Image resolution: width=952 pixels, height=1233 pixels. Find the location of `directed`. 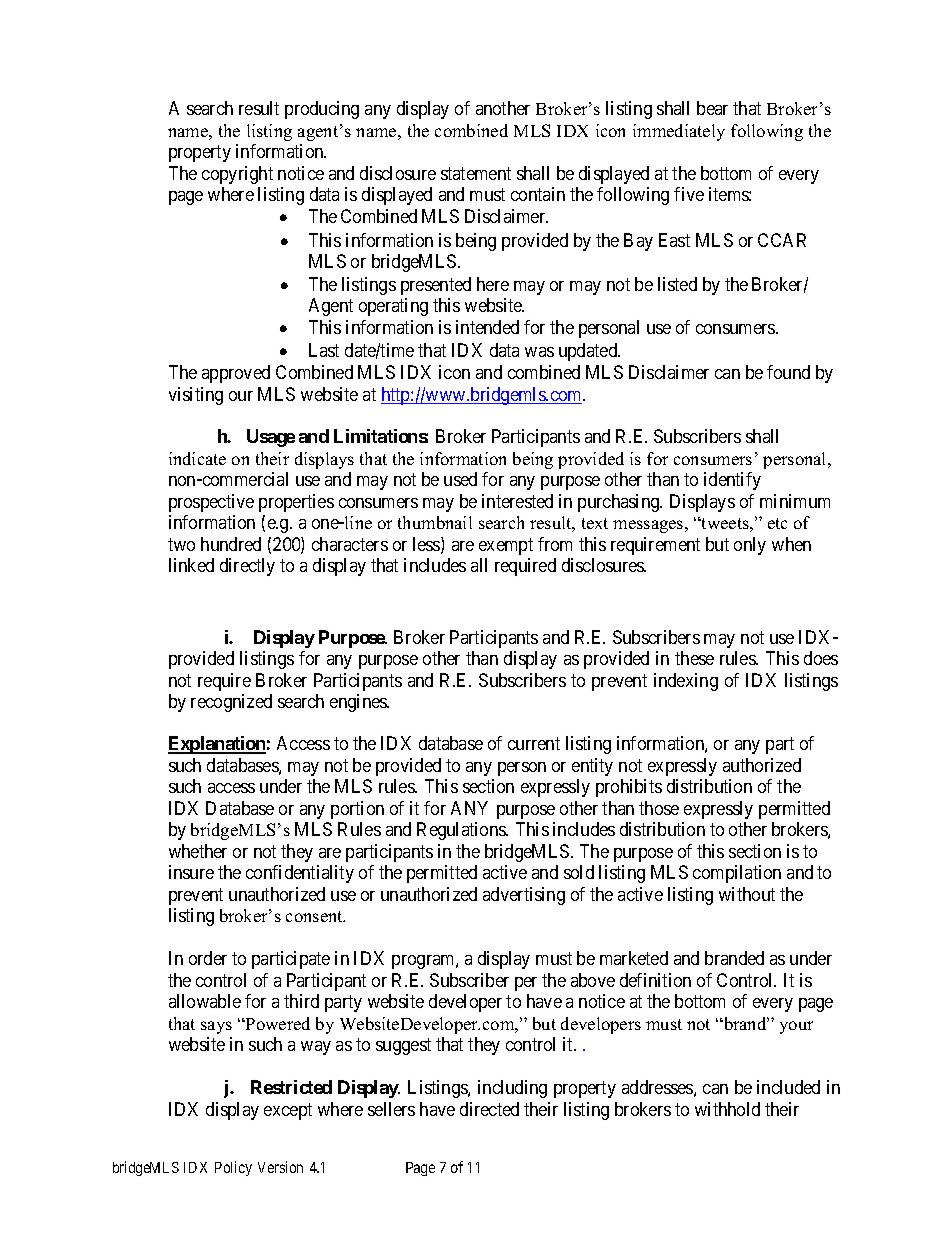

directed is located at coordinates (489, 1109).
